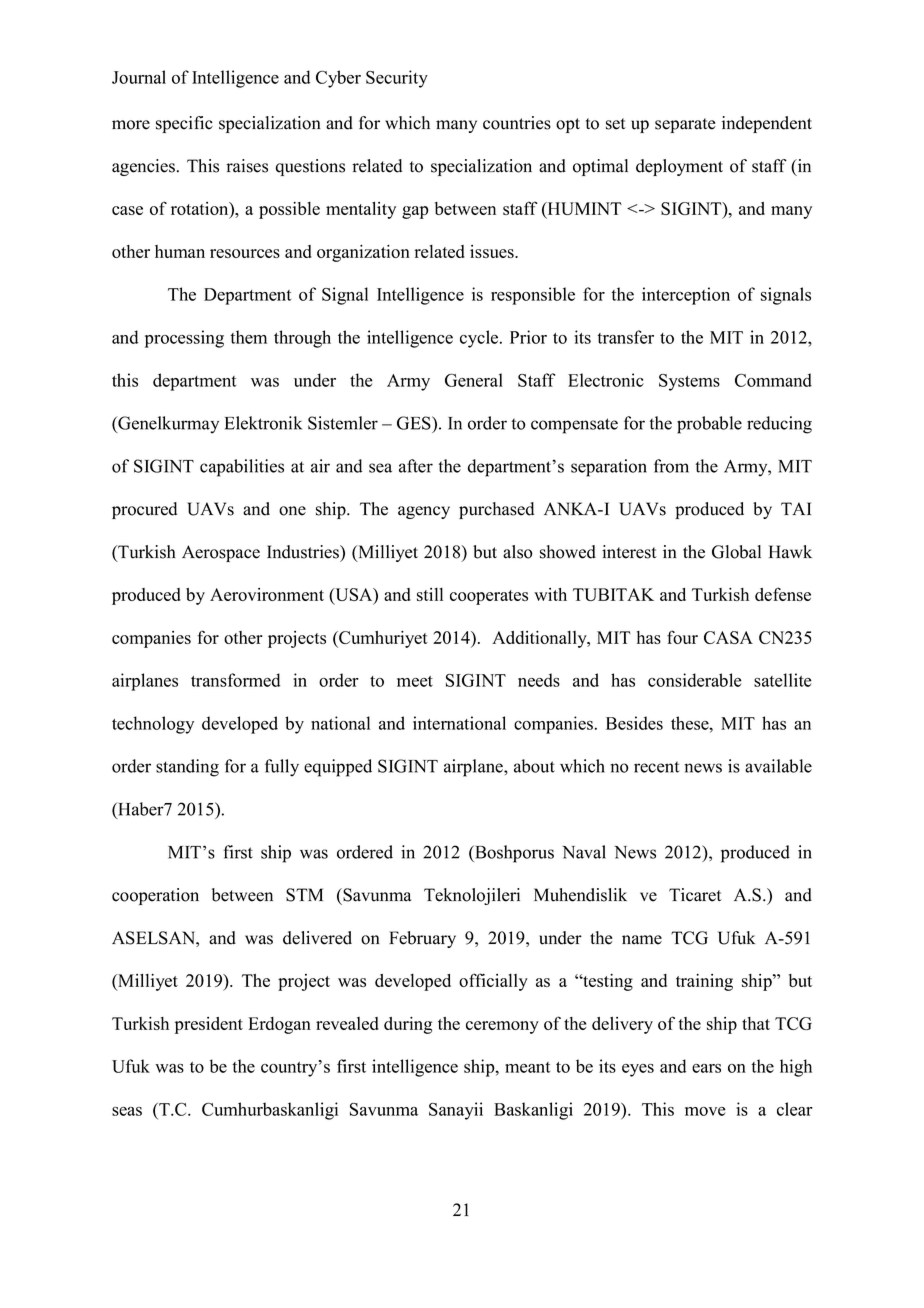 The image size is (924, 1308). I want to click on February, so click(422, 939).
